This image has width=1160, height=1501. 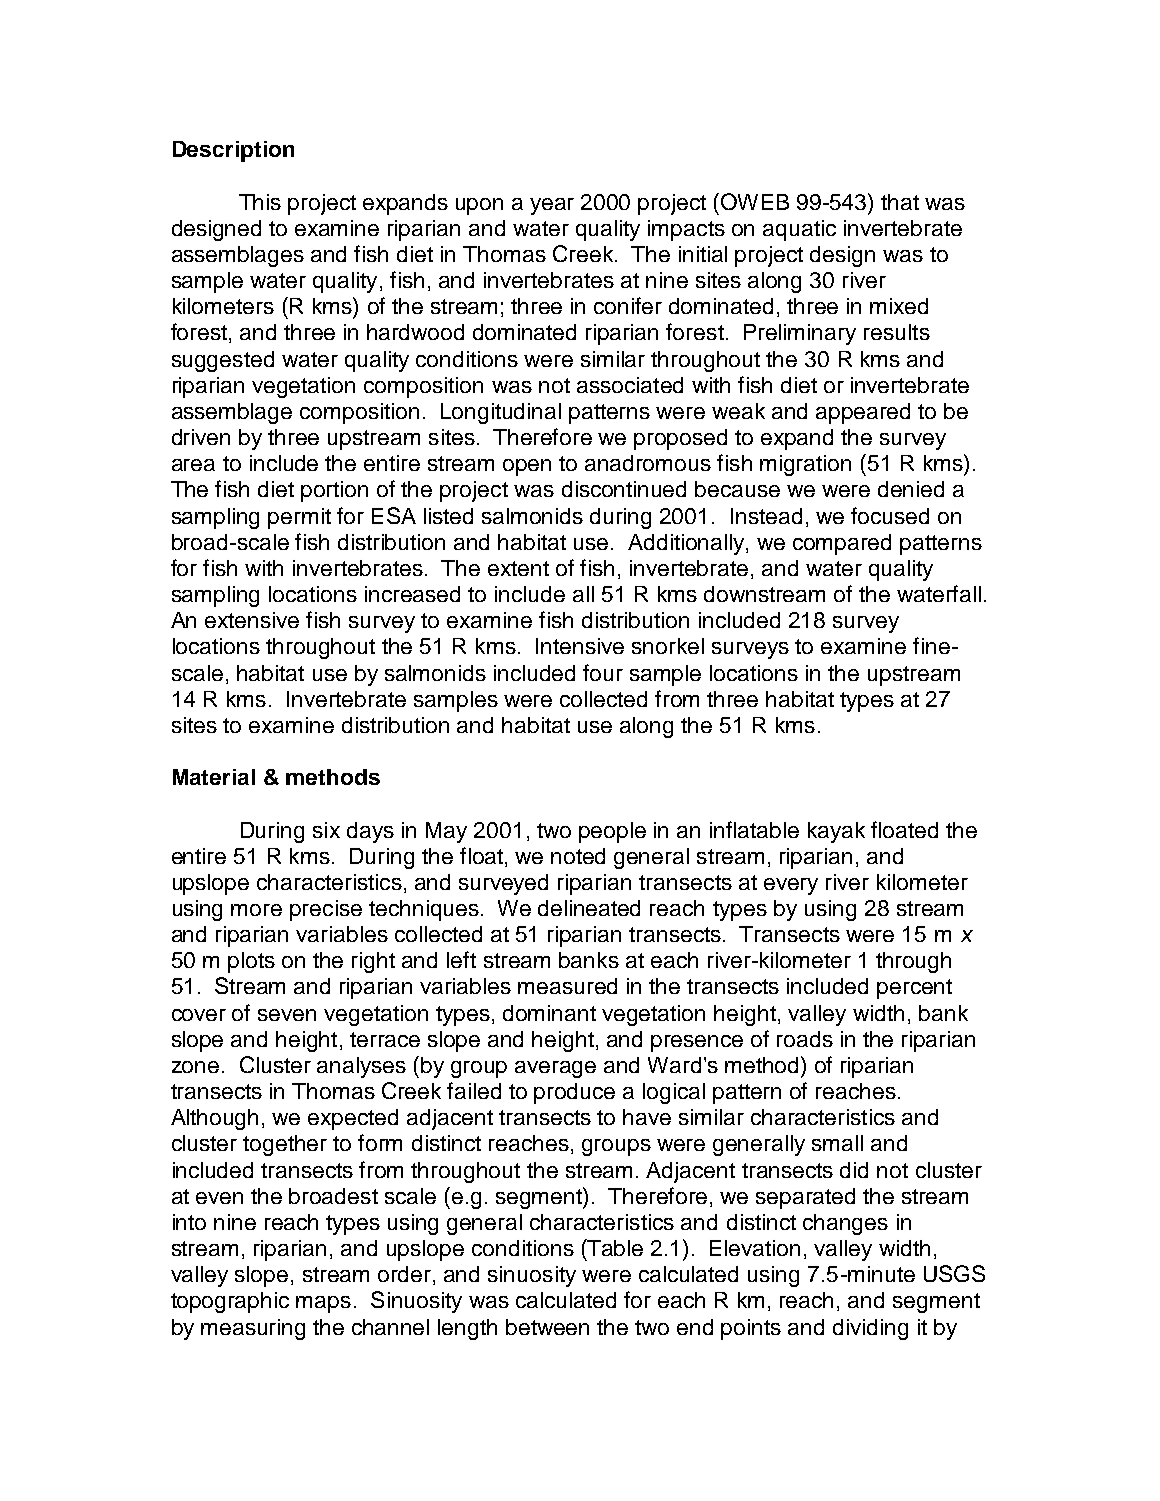 I want to click on more, so click(x=256, y=910).
